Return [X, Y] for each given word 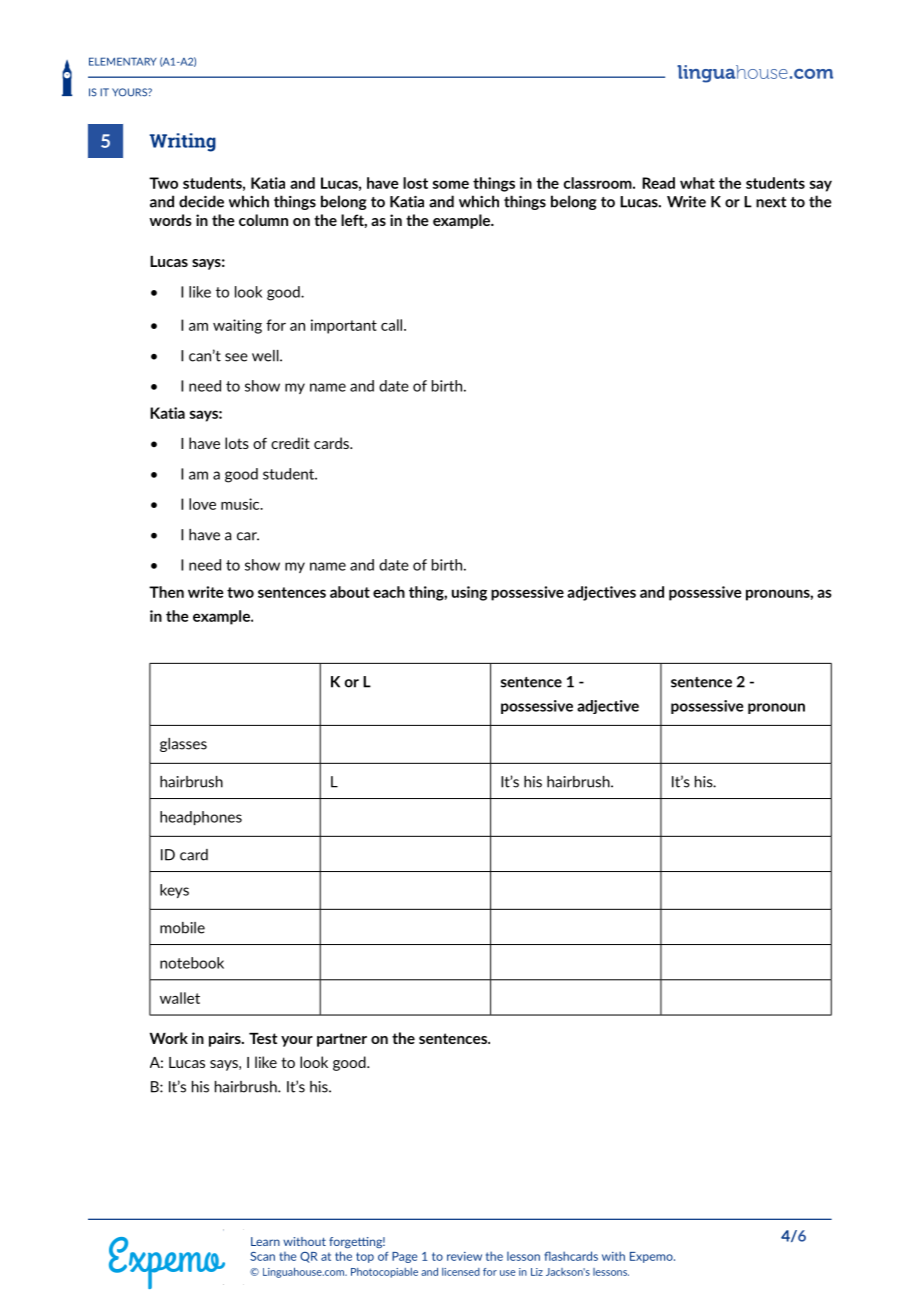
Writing [183, 142]
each [389, 592]
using [469, 593]
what [697, 183]
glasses [183, 745]
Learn [265, 1241]
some [451, 184]
